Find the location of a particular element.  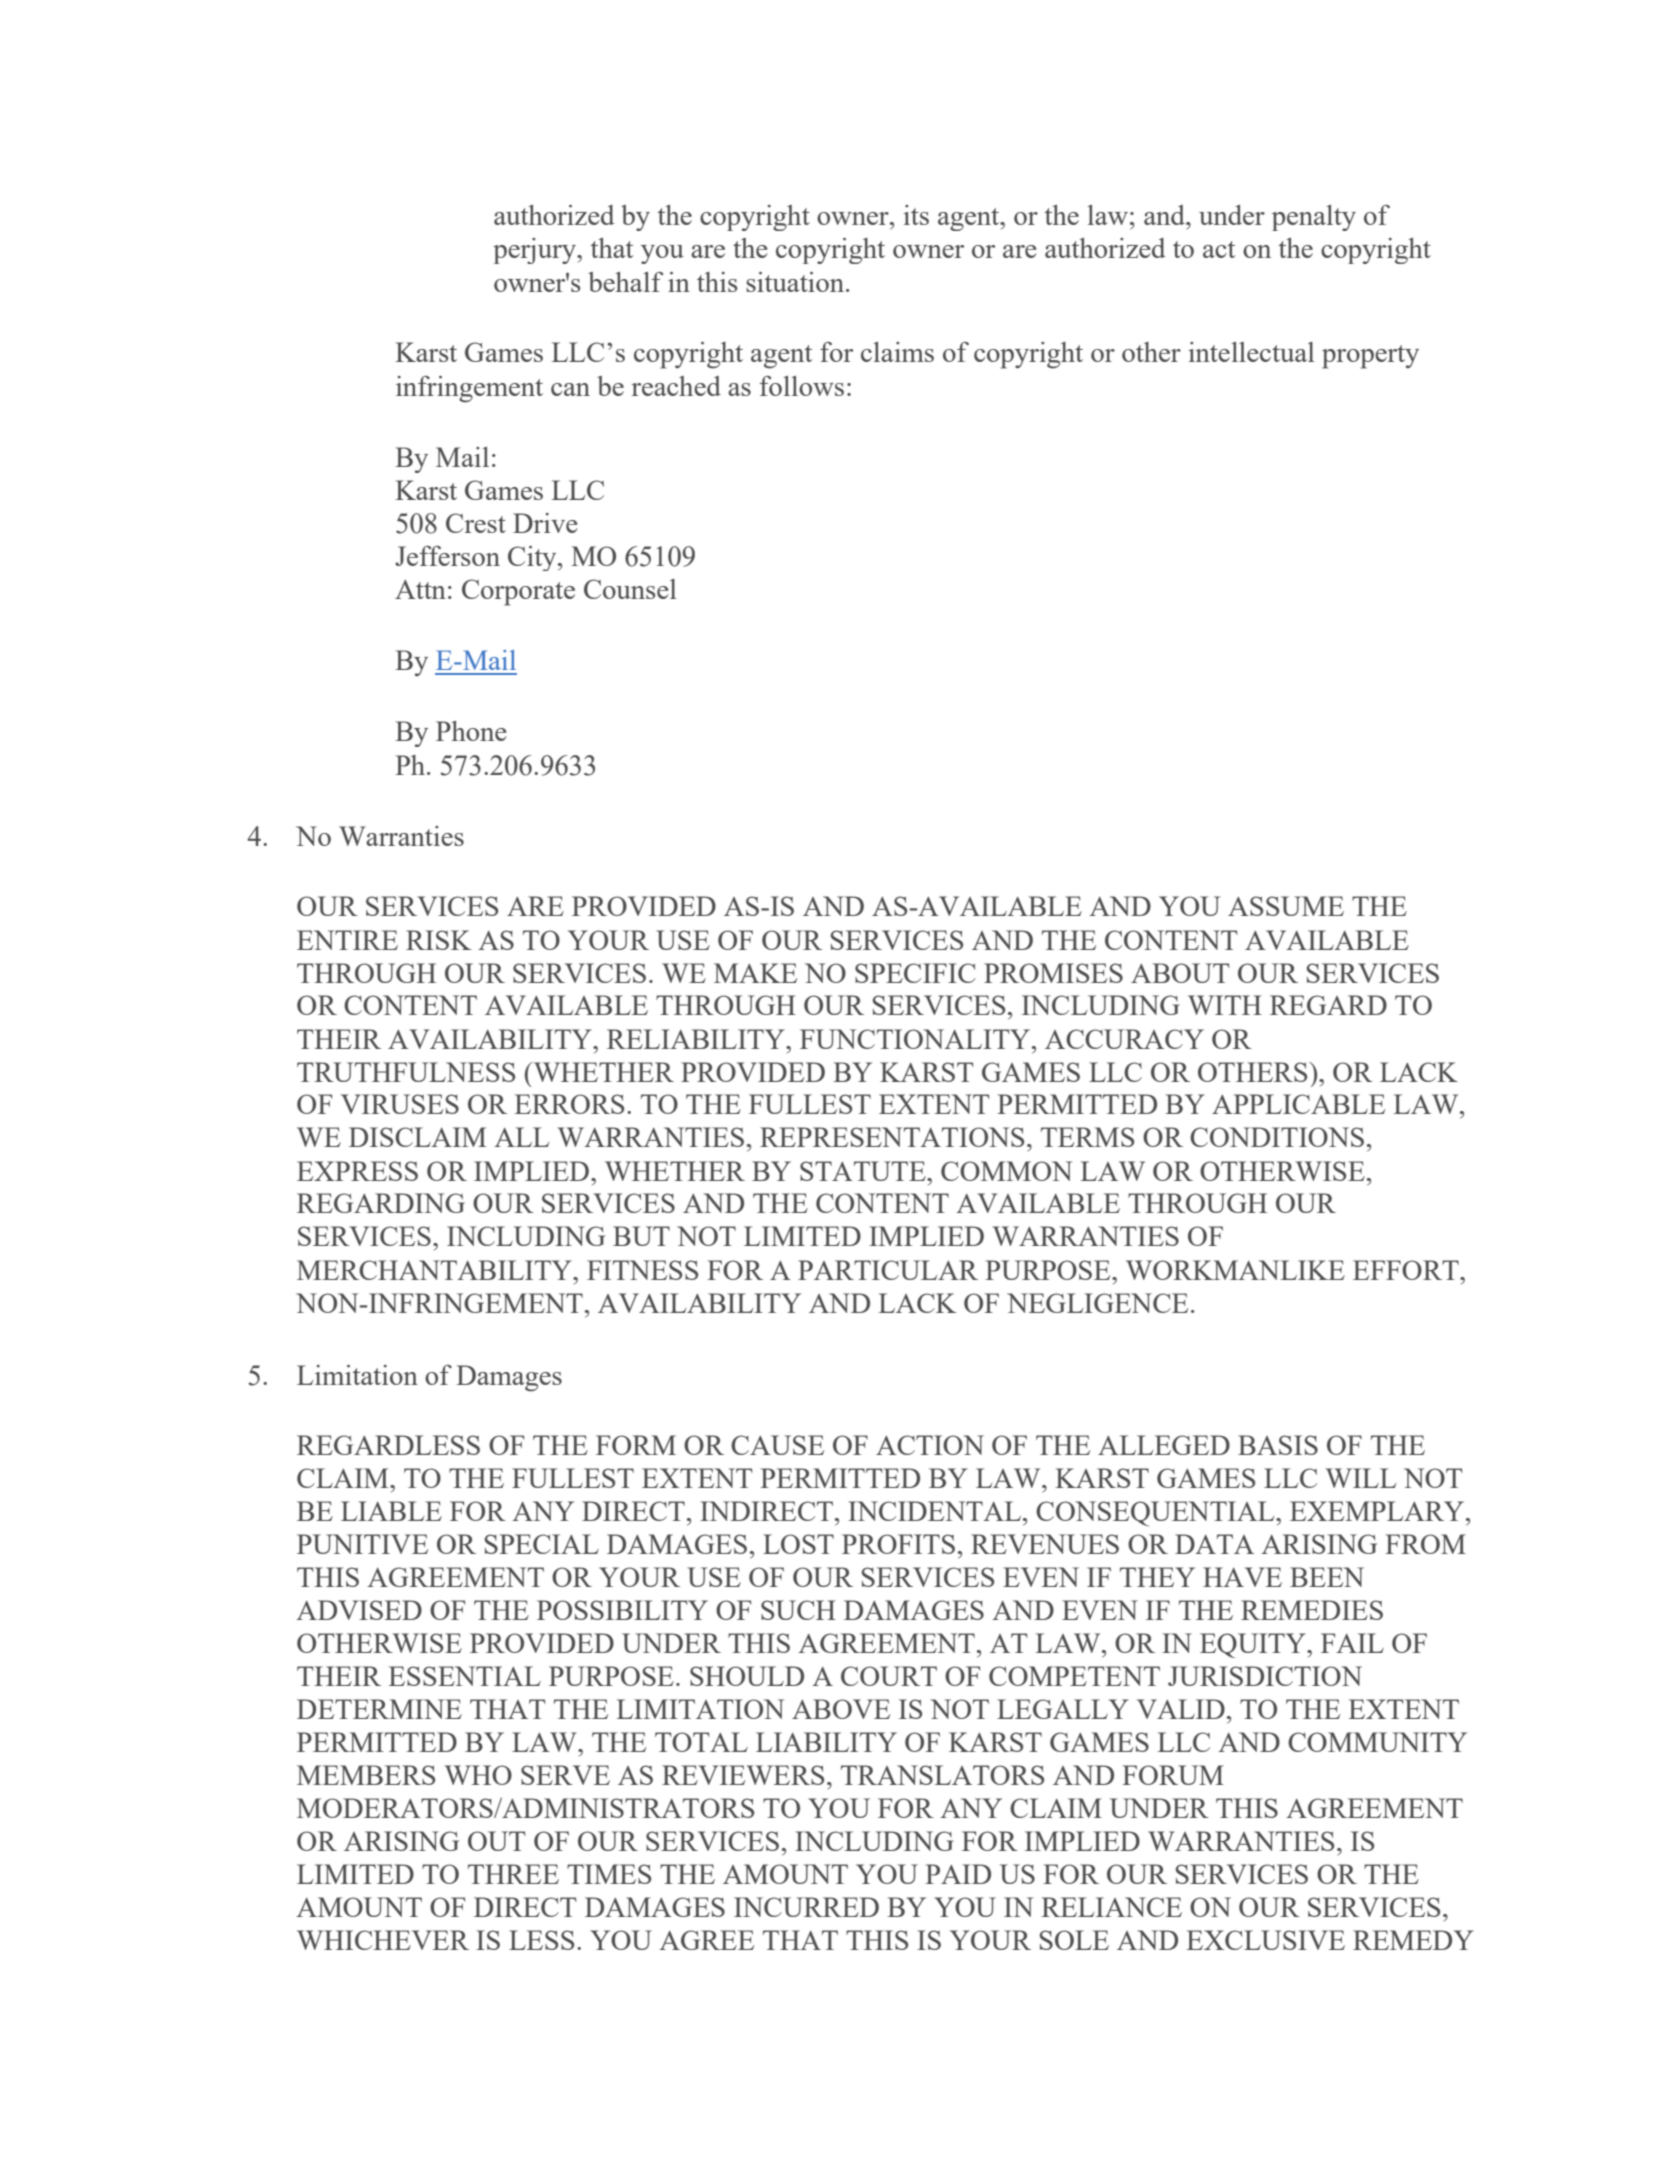

ASSUME is located at coordinates (1286, 906).
